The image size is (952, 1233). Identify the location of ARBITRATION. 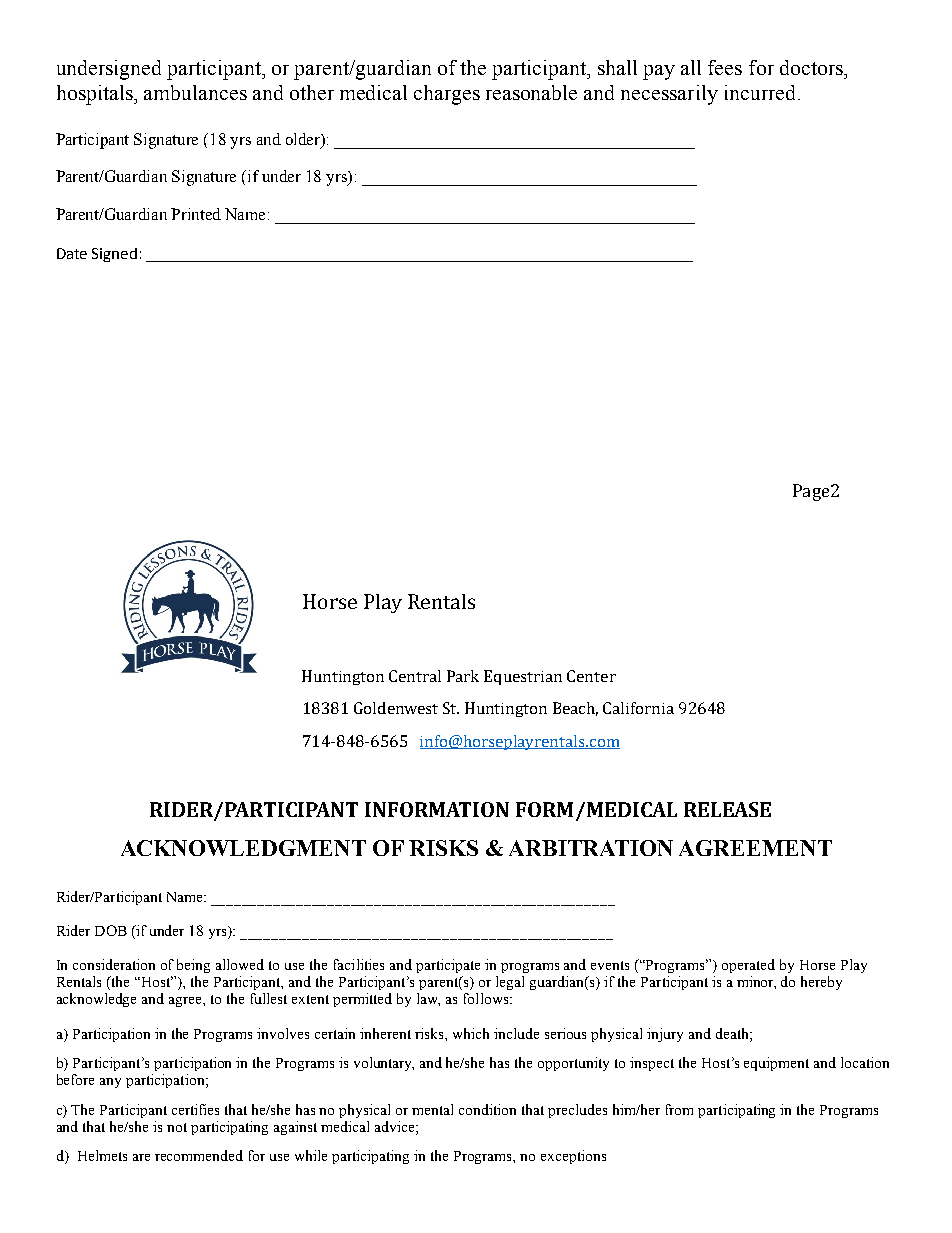
(591, 848).
